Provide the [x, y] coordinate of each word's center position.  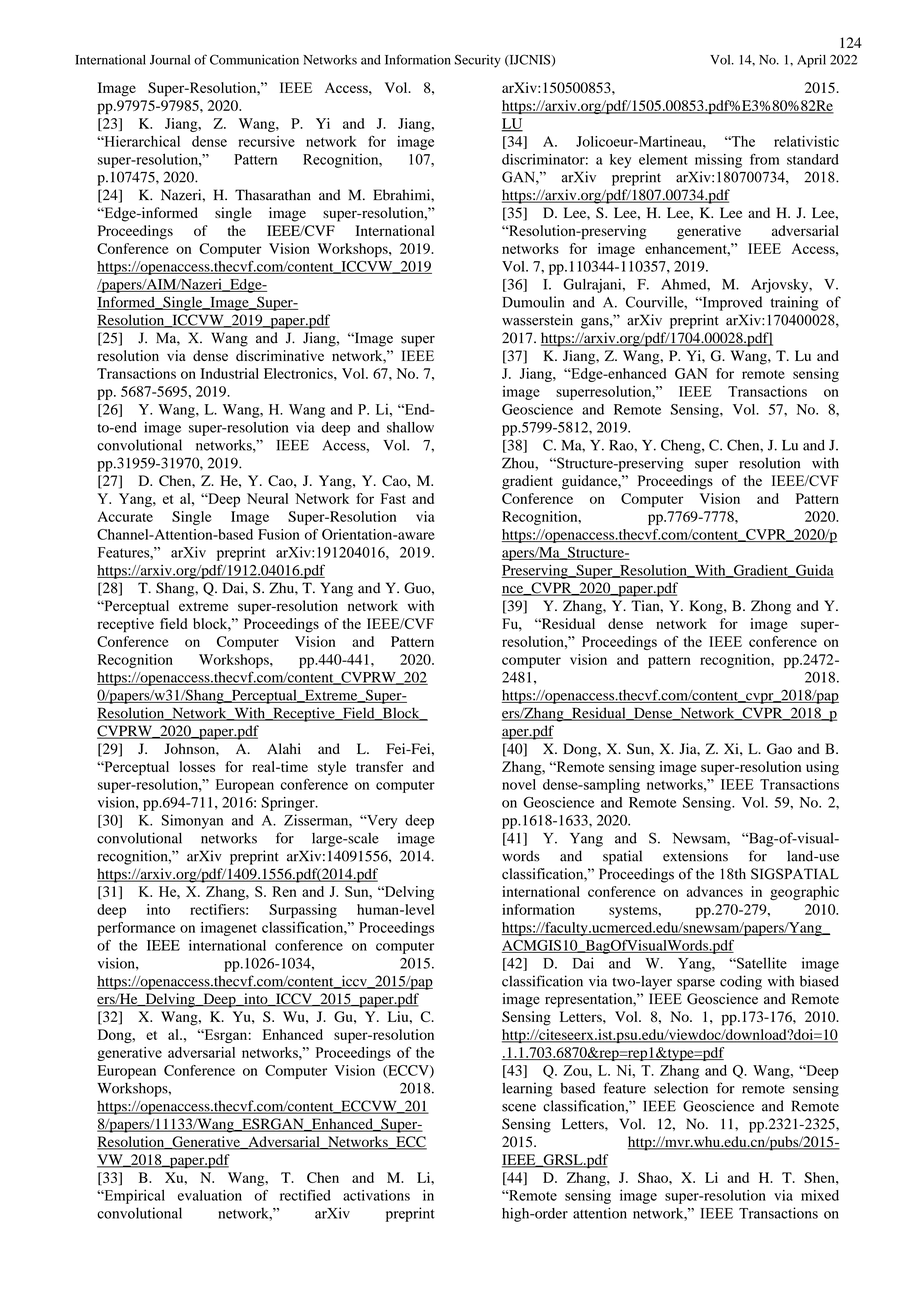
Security [478, 61]
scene [519, 1108]
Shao [654, 1177]
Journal [170, 60]
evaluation [210, 1195]
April [811, 61]
